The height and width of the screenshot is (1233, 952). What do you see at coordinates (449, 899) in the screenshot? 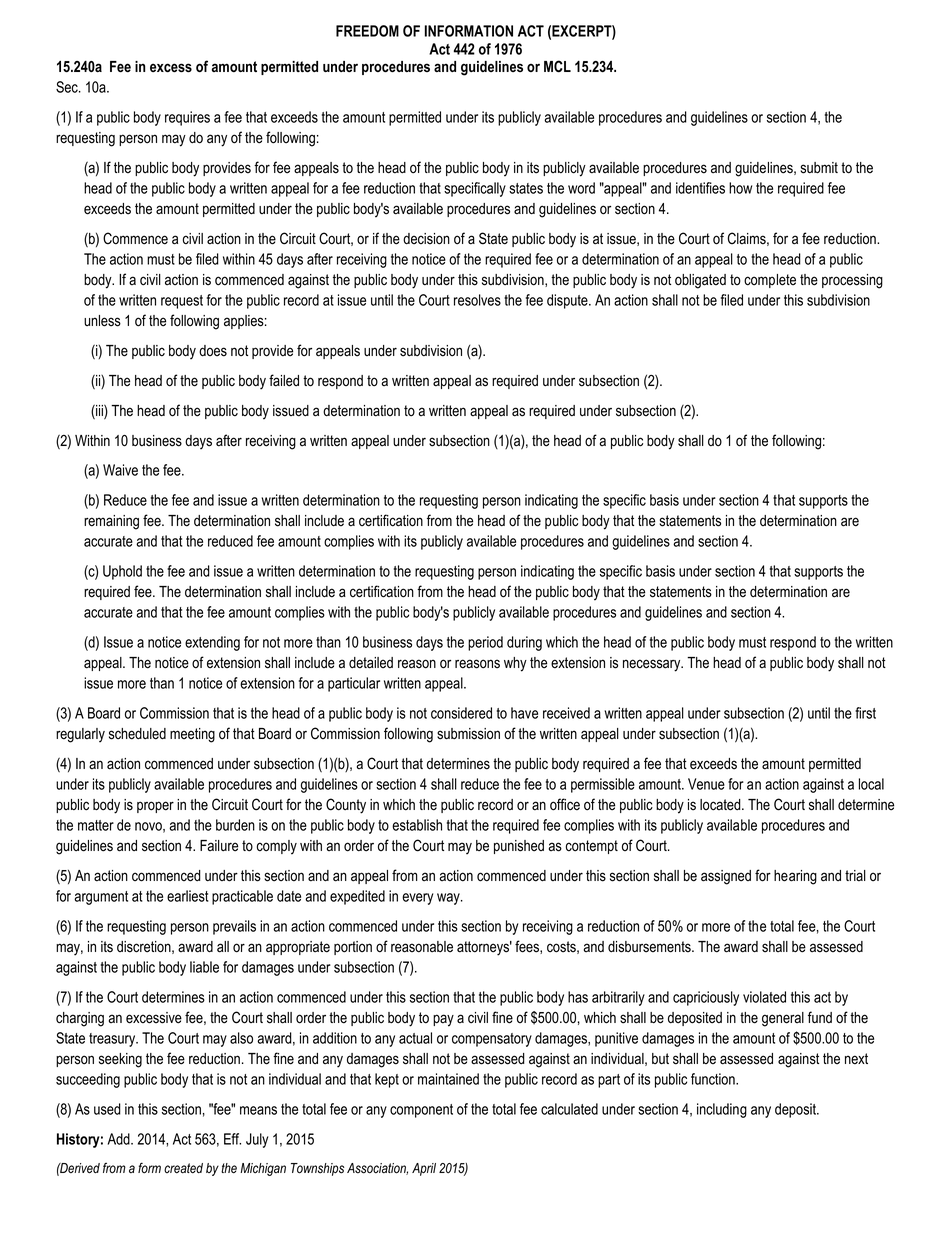
I see `way` at bounding box center [449, 899].
